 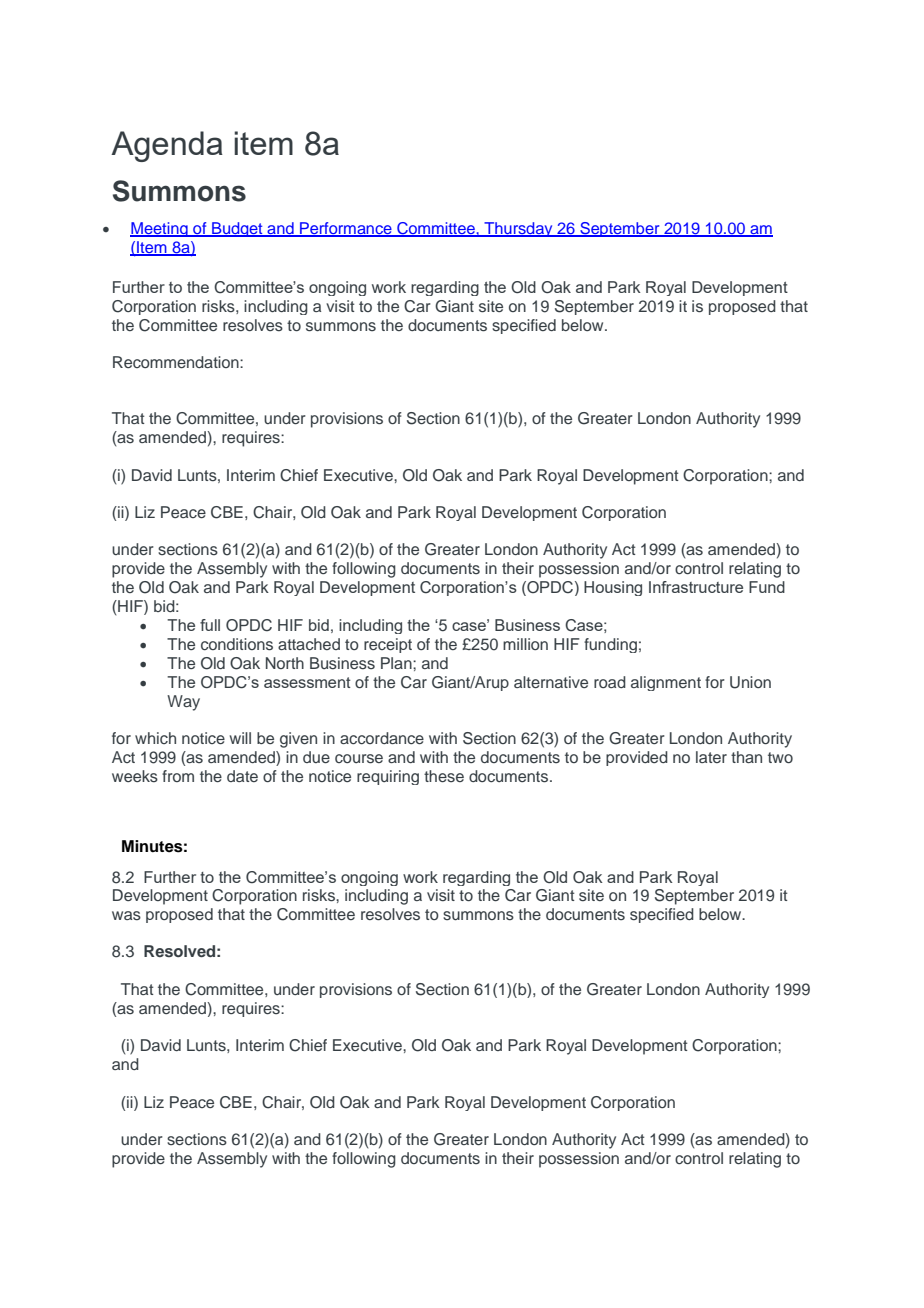 I want to click on later, so click(x=711, y=757).
